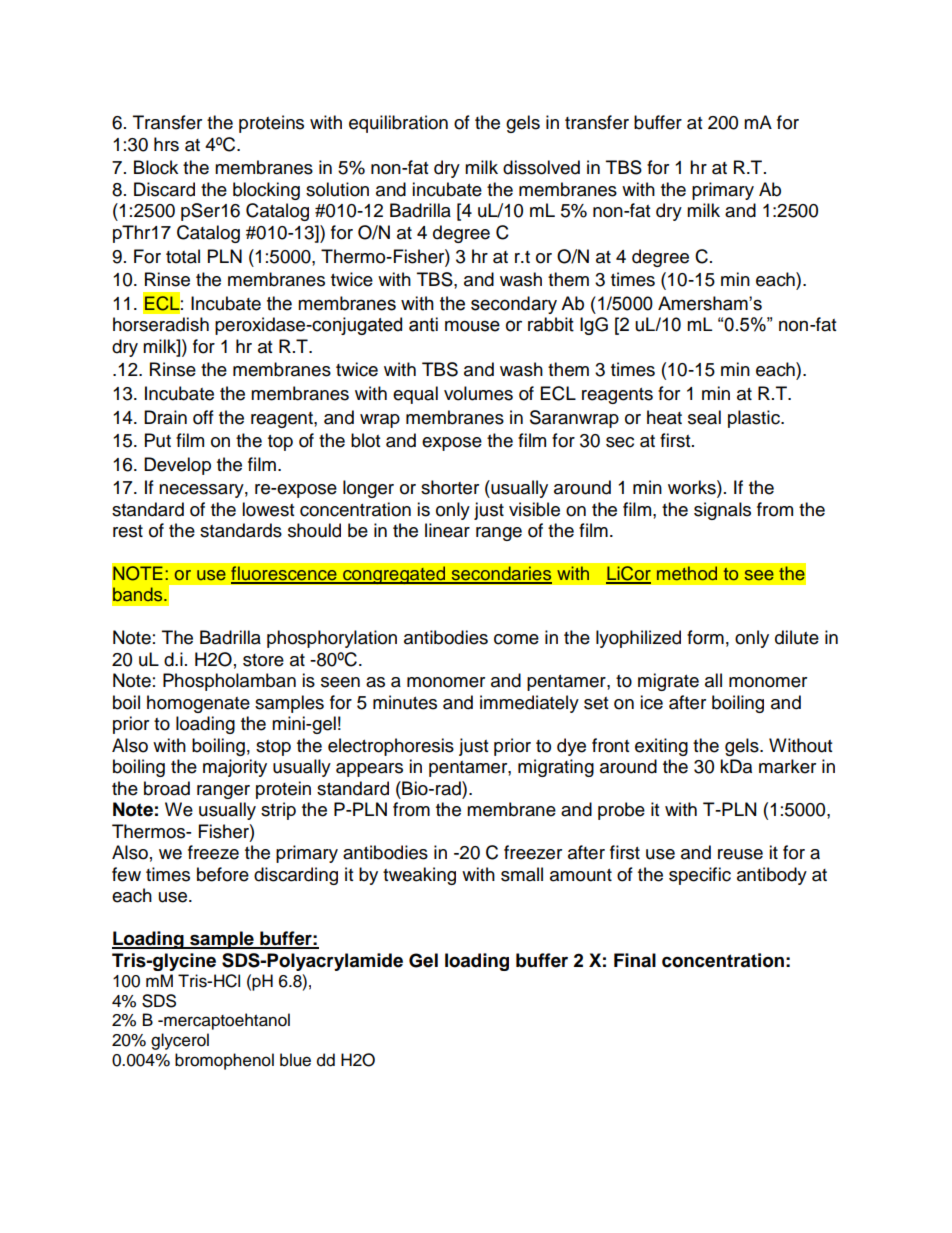  I want to click on dissolved, so click(541, 167).
